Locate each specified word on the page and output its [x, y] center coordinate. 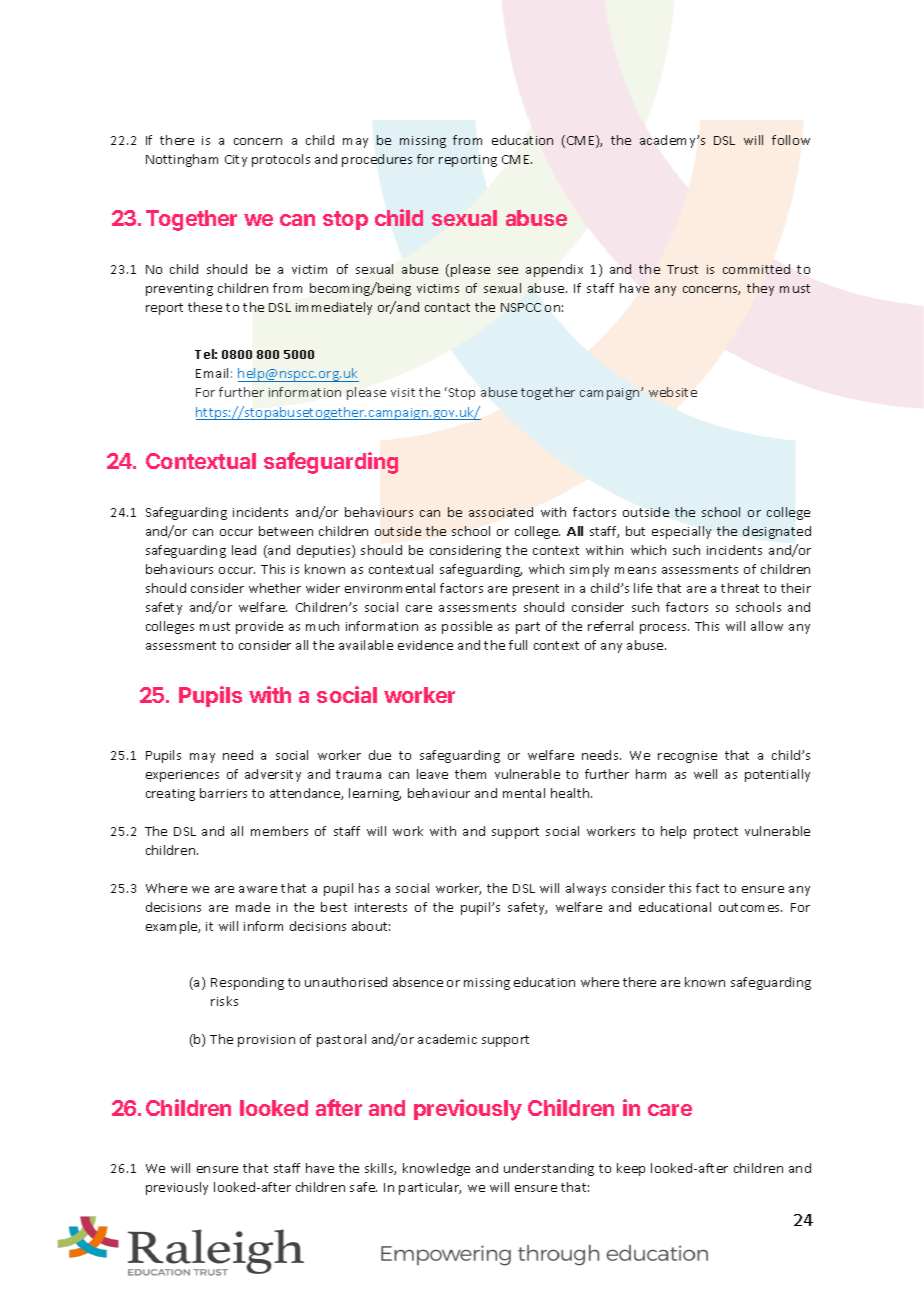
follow [791, 140]
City [236, 161]
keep [631, 1169]
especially [681, 532]
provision [266, 1041]
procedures [377, 160]
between [286, 531]
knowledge [436, 1169]
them [470, 774]
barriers [223, 793]
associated [501, 512]
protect [716, 833]
